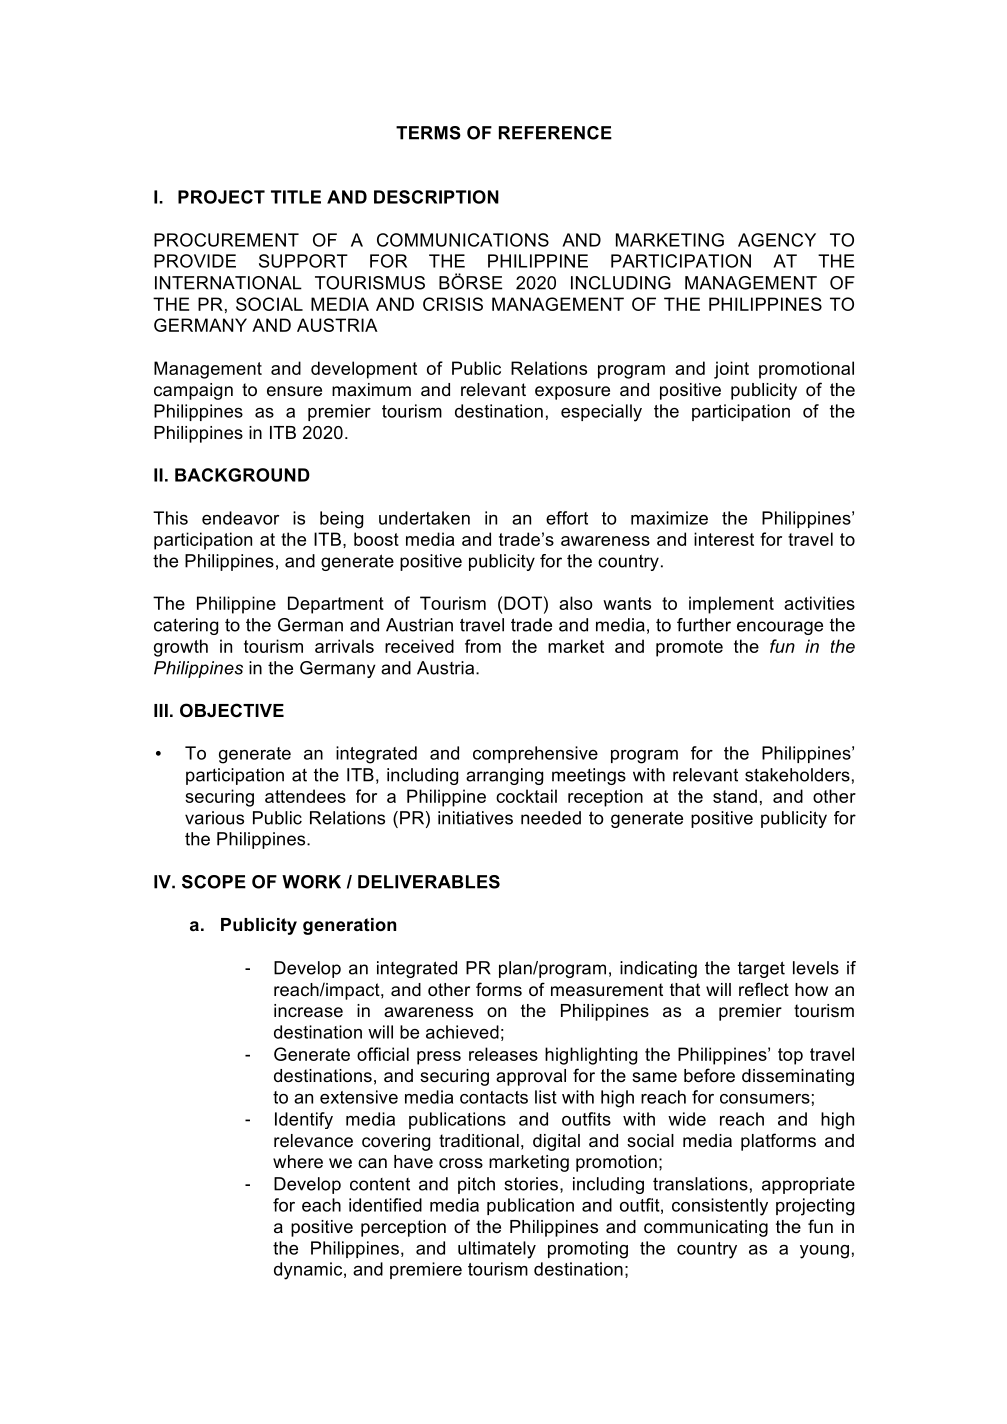  Describe the element at coordinates (424, 518) in the image. I see `undertaken` at that location.
